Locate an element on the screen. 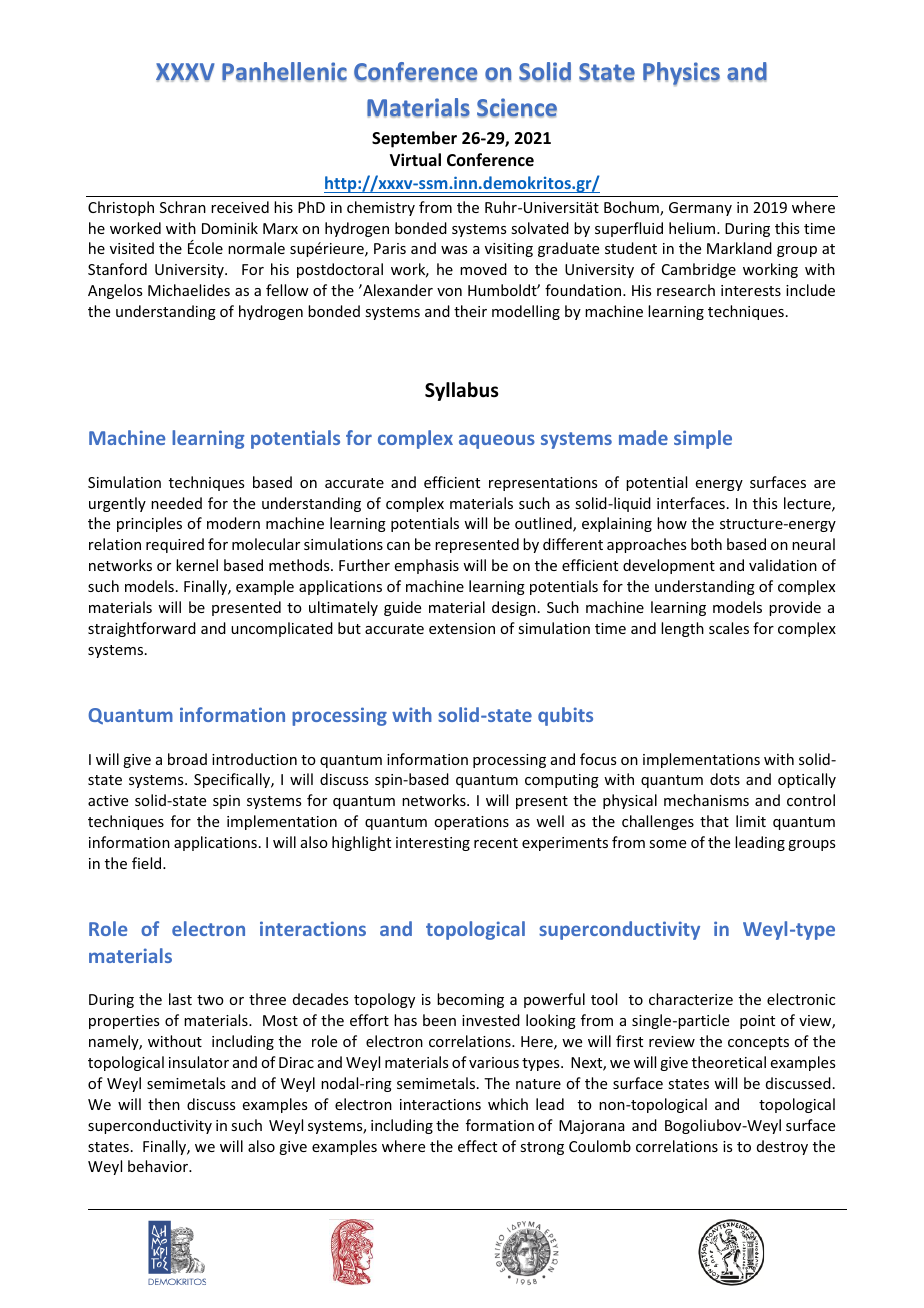 This screenshot has height=1308, width=924. effect is located at coordinates (477, 1146).
